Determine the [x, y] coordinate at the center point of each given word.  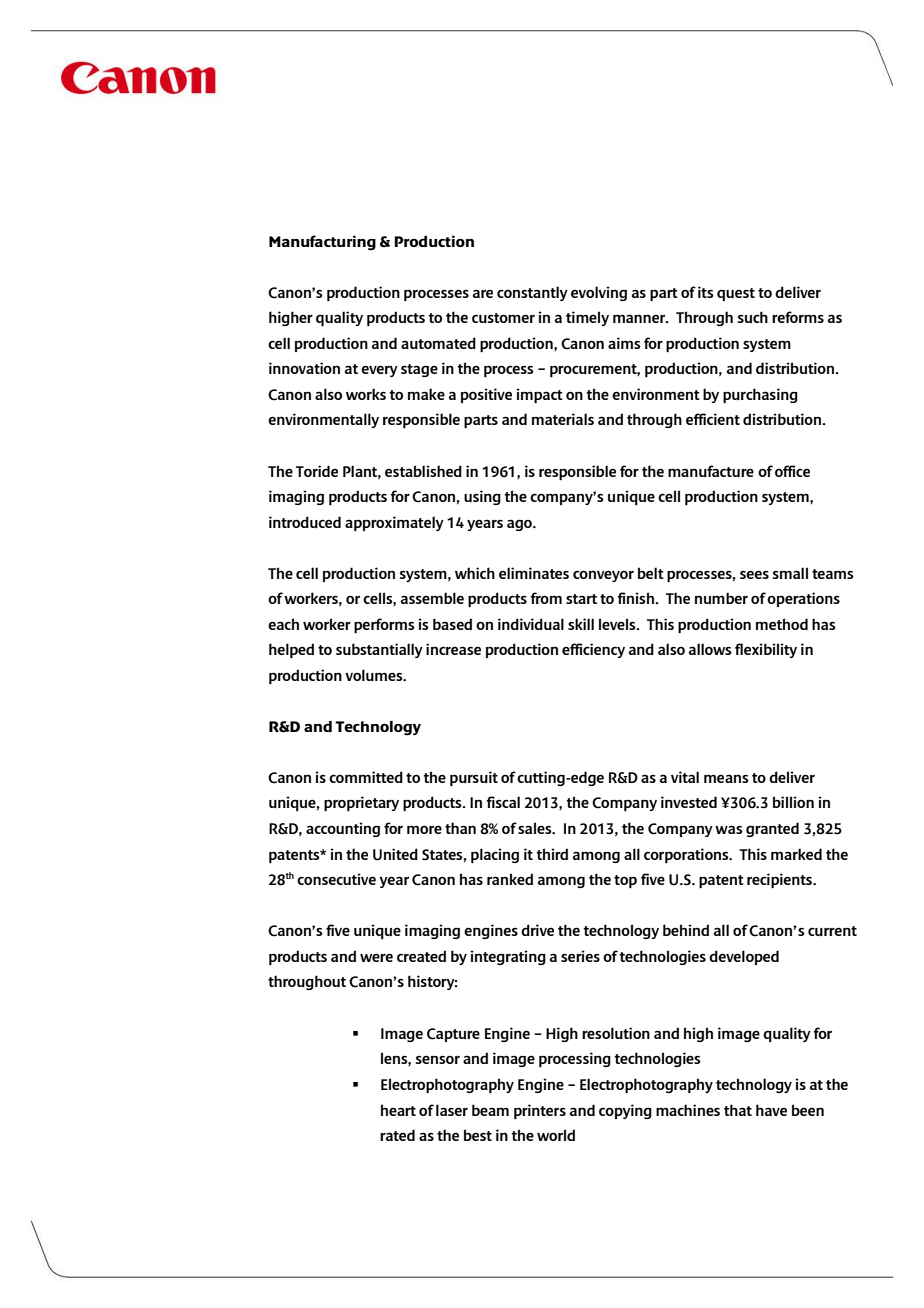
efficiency [593, 650]
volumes [375, 675]
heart [398, 1110]
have [771, 1110]
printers [540, 1111]
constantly [532, 293]
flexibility [766, 650]
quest [736, 294]
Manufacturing [322, 243]
